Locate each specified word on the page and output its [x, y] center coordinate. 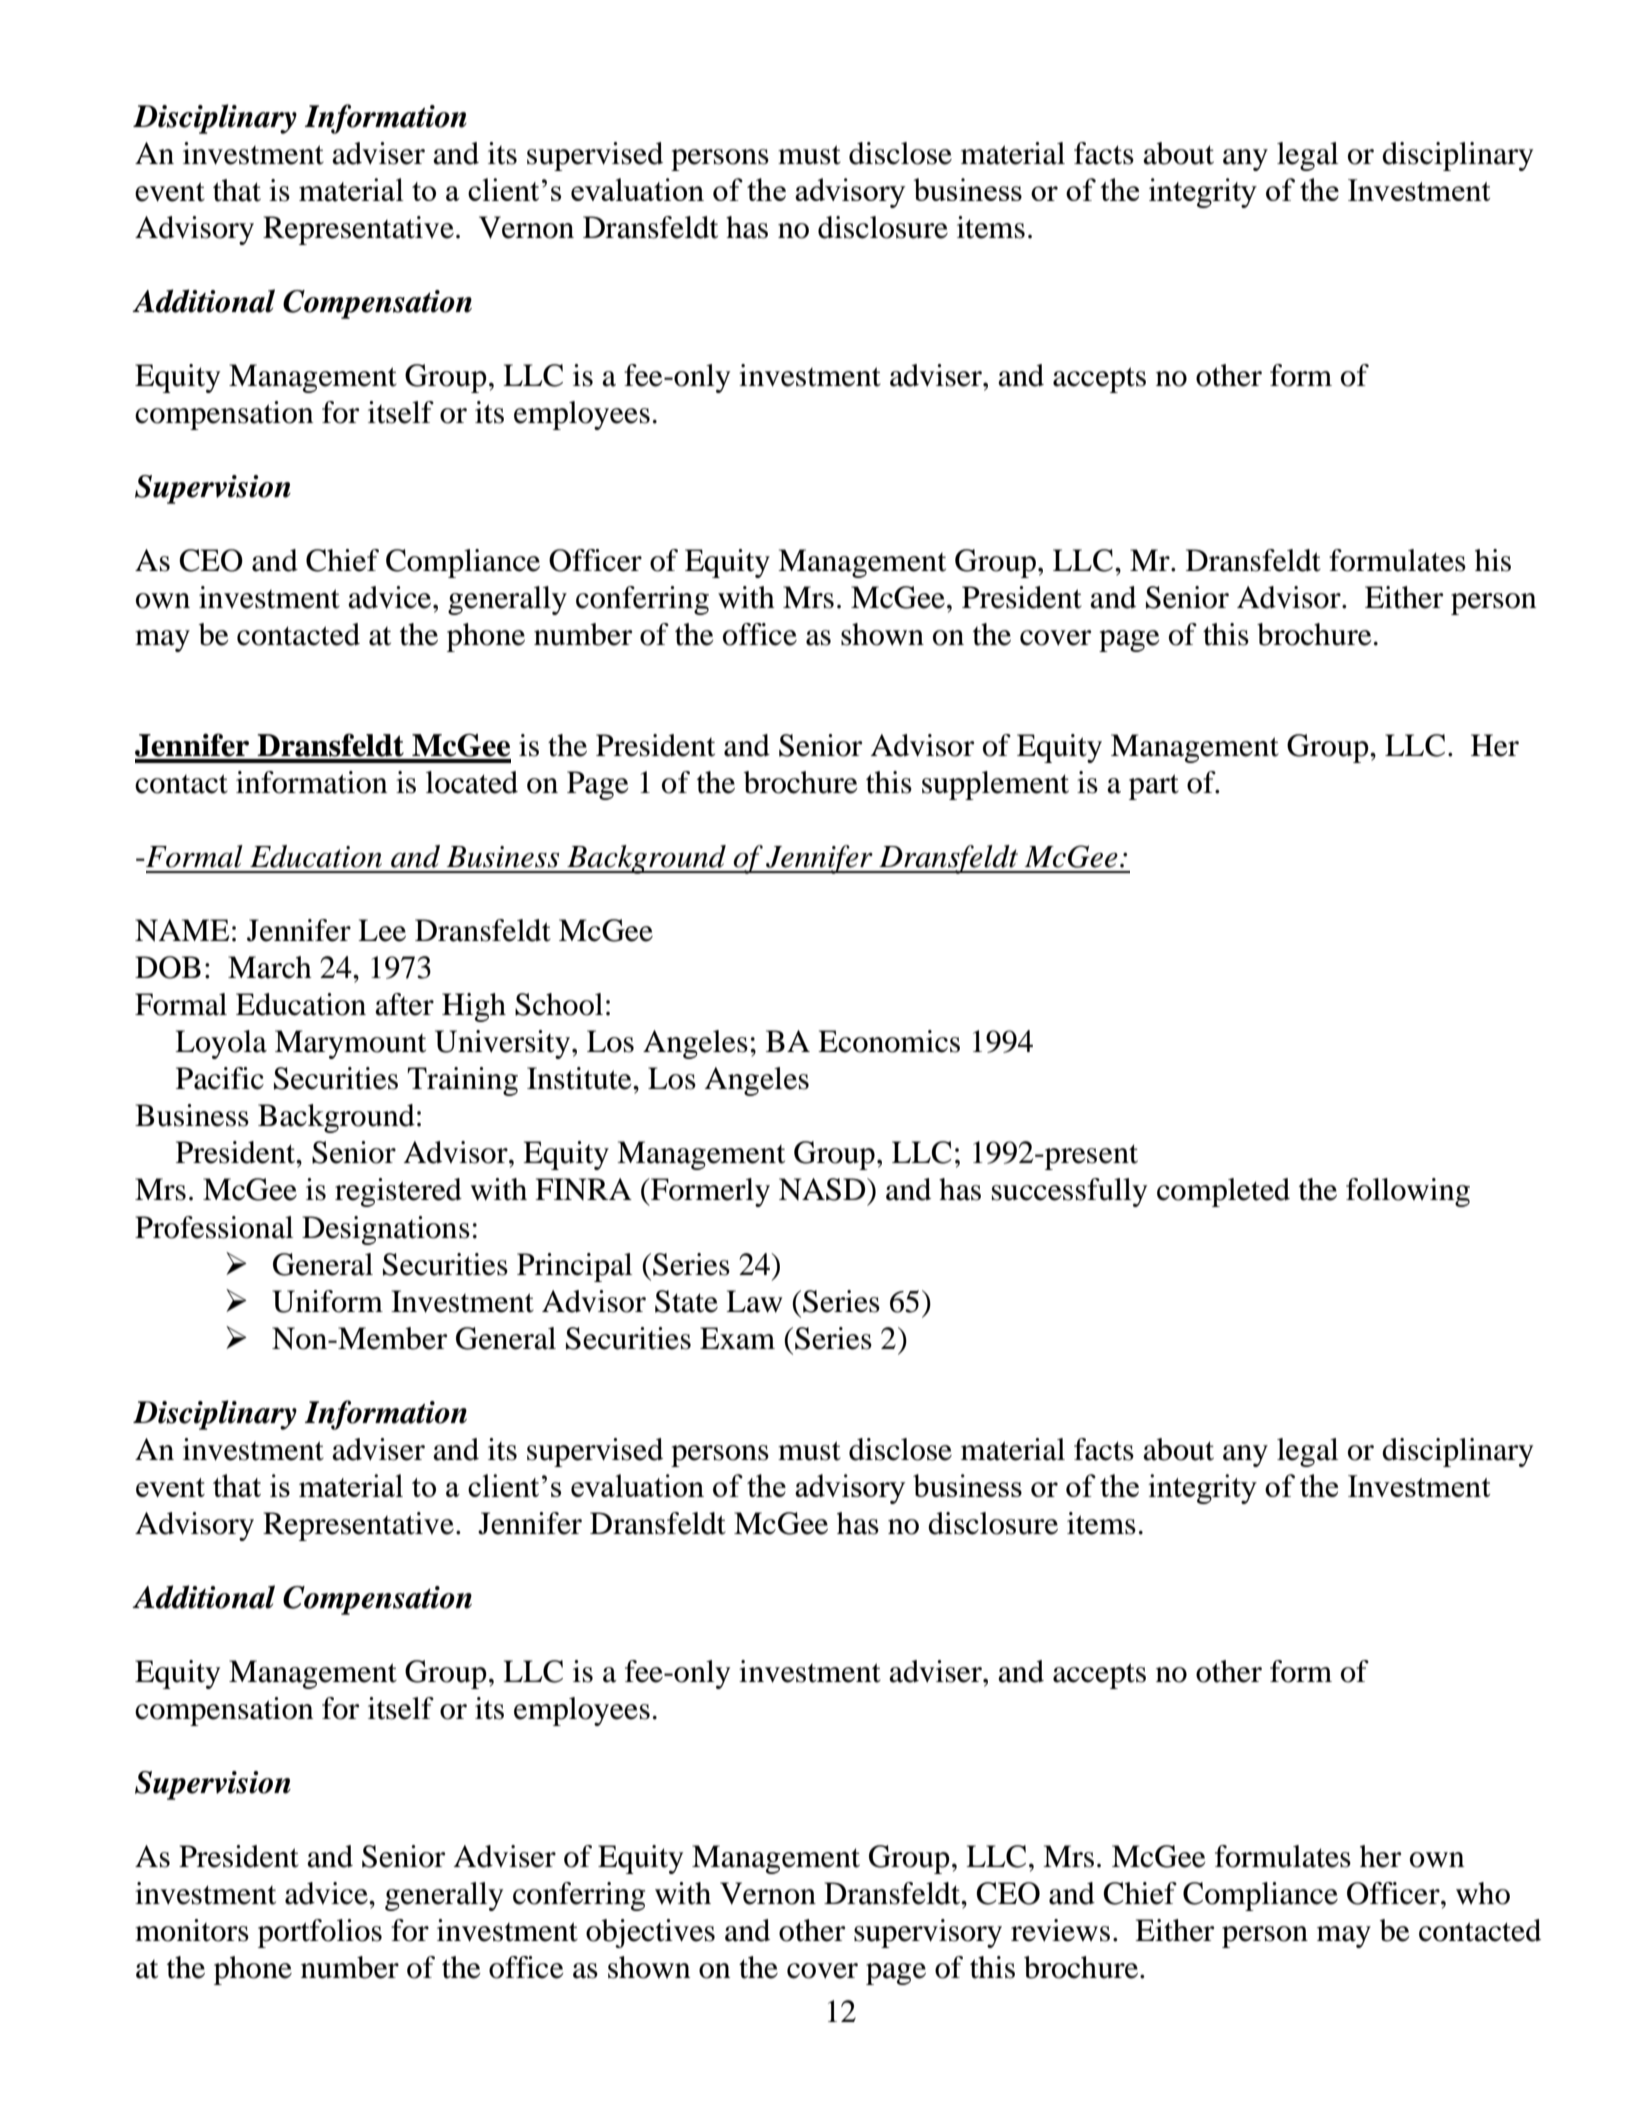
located [472, 782]
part [1154, 787]
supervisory [928, 1933]
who [1483, 1893]
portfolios [320, 1933]
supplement [995, 785]
